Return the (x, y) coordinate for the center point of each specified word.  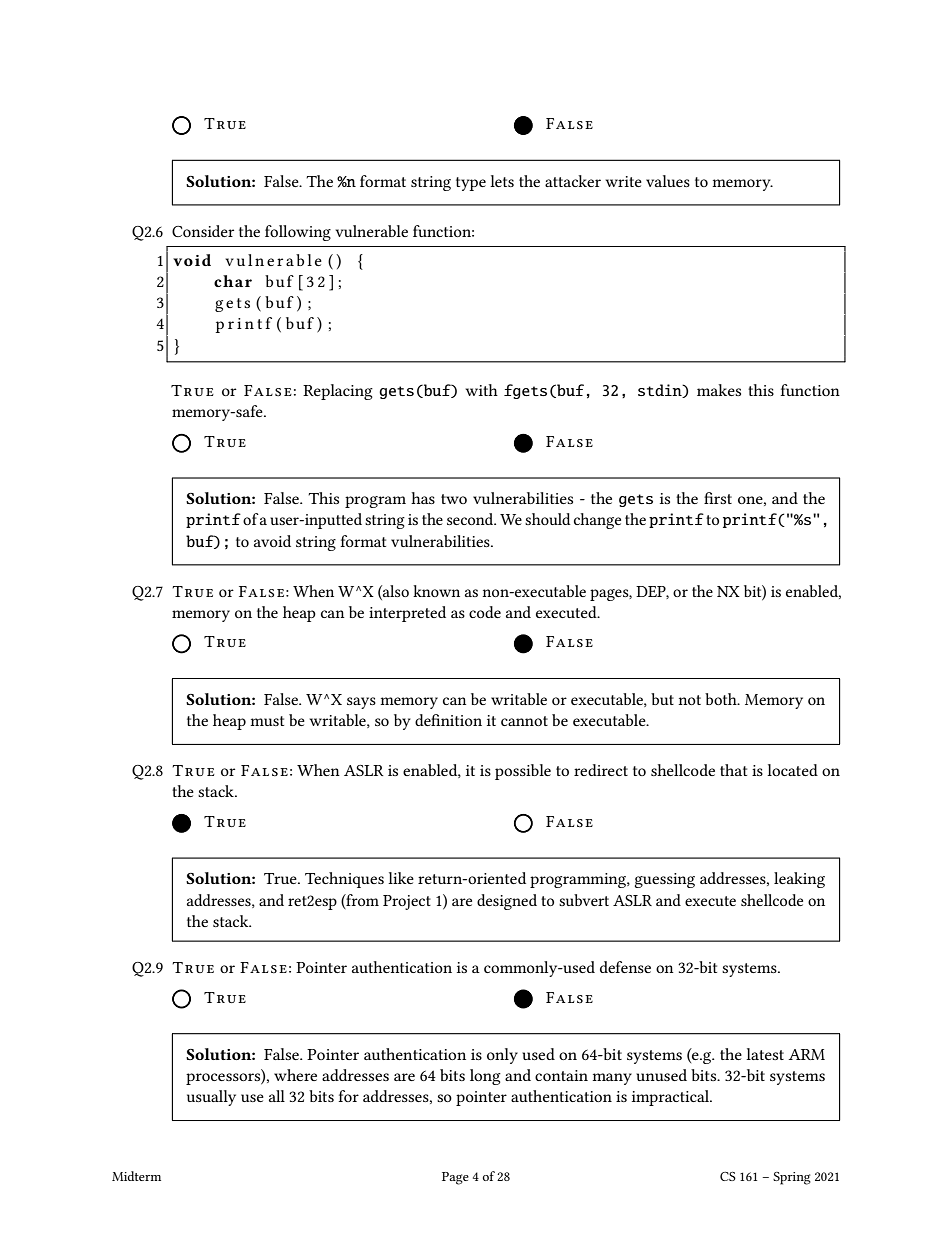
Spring (792, 1178)
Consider (203, 231)
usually (211, 1098)
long (485, 1077)
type (471, 184)
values (668, 181)
